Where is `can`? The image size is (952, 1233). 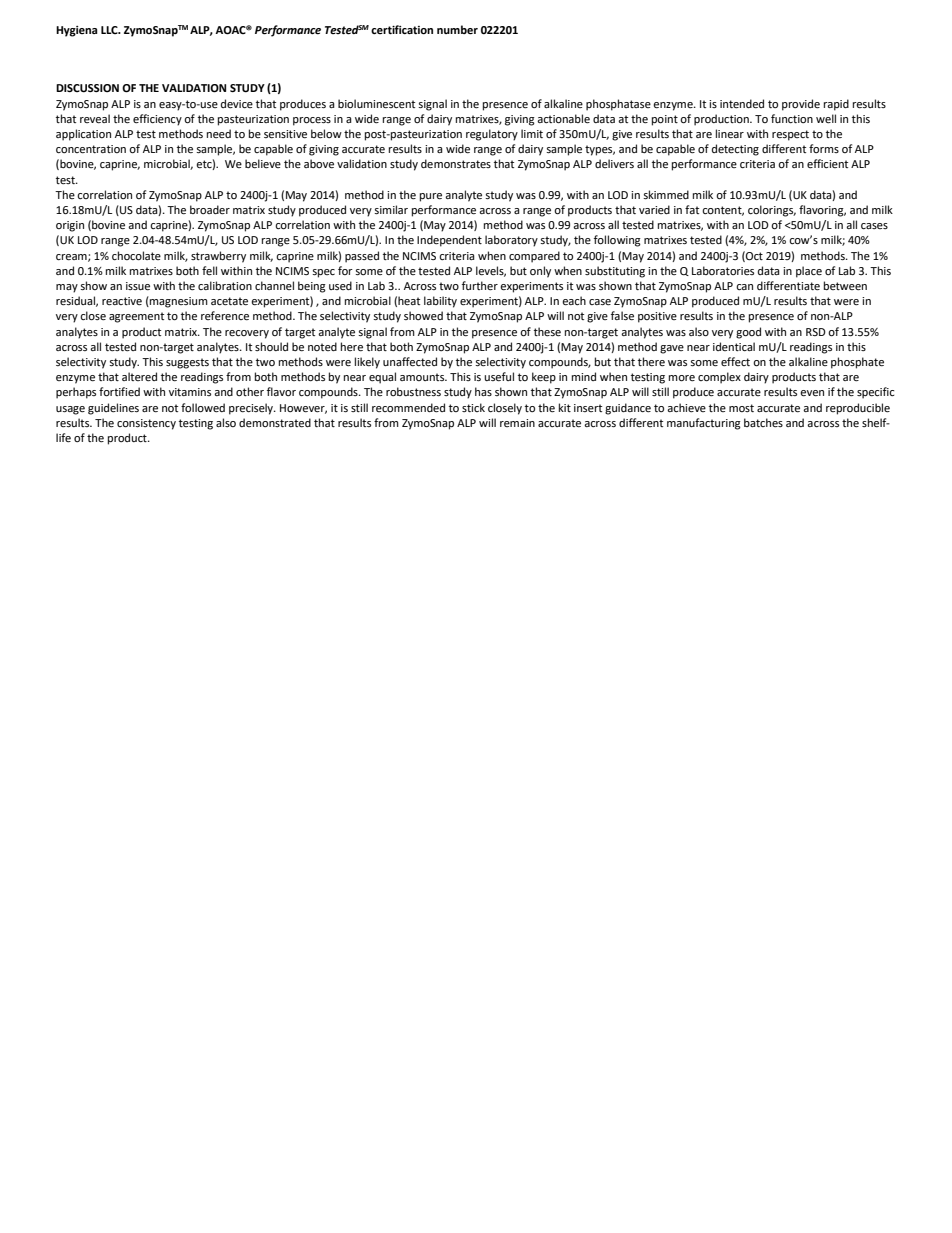
can is located at coordinates (744, 287).
